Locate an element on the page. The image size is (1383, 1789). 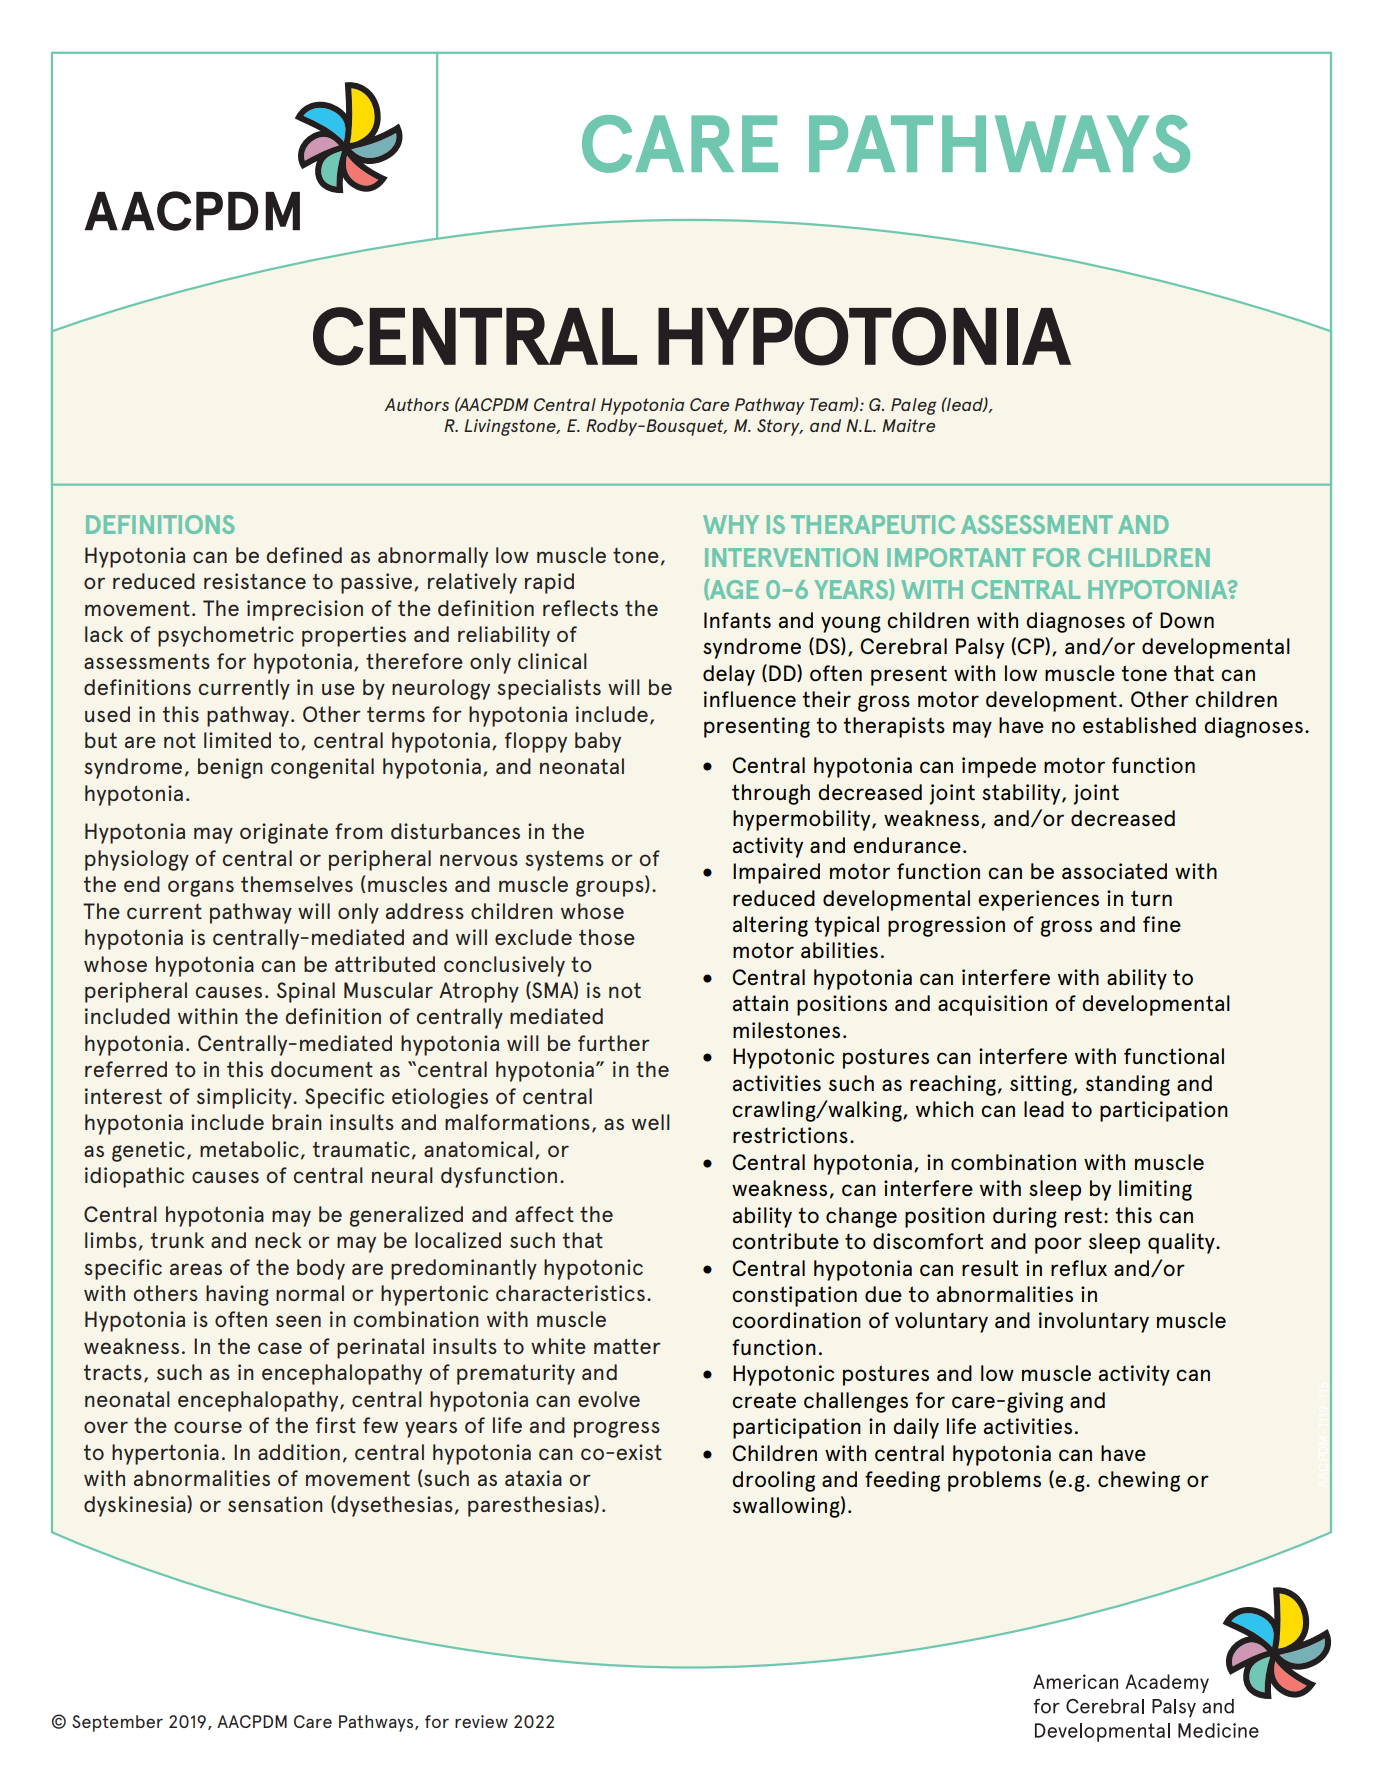
IMPORTANT is located at coordinates (956, 557).
